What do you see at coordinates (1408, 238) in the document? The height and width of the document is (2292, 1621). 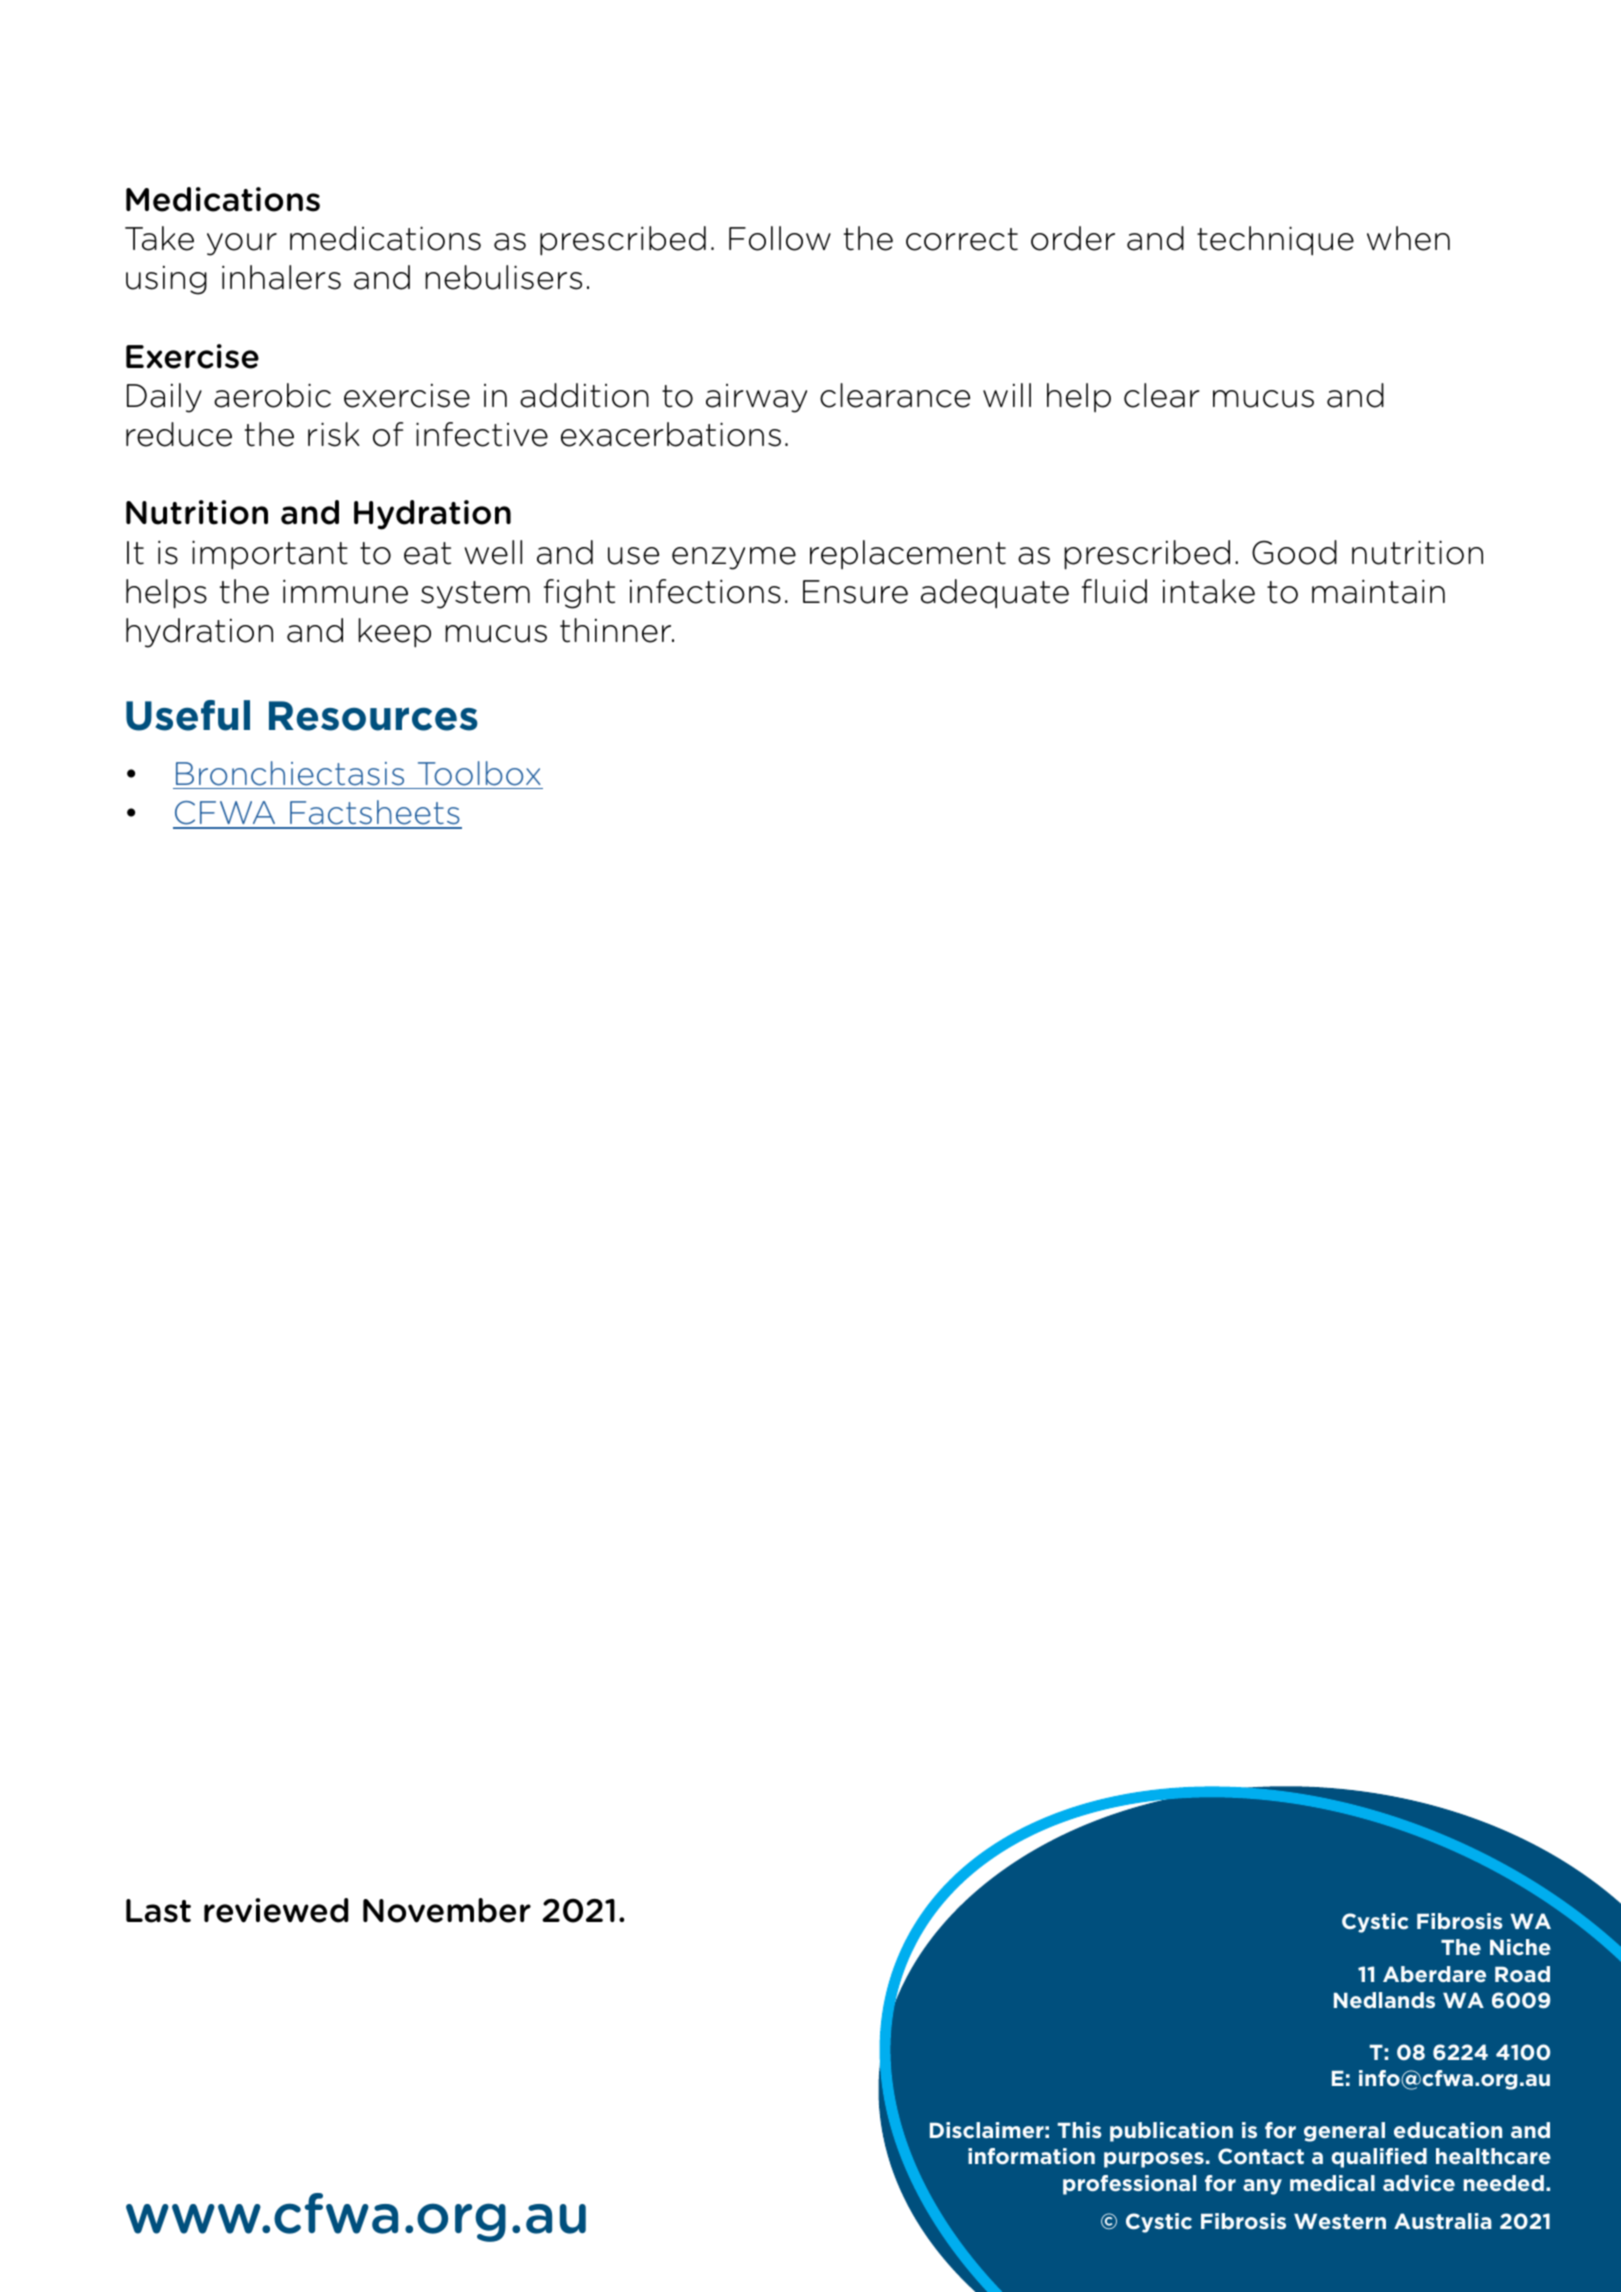 I see `when` at bounding box center [1408, 238].
